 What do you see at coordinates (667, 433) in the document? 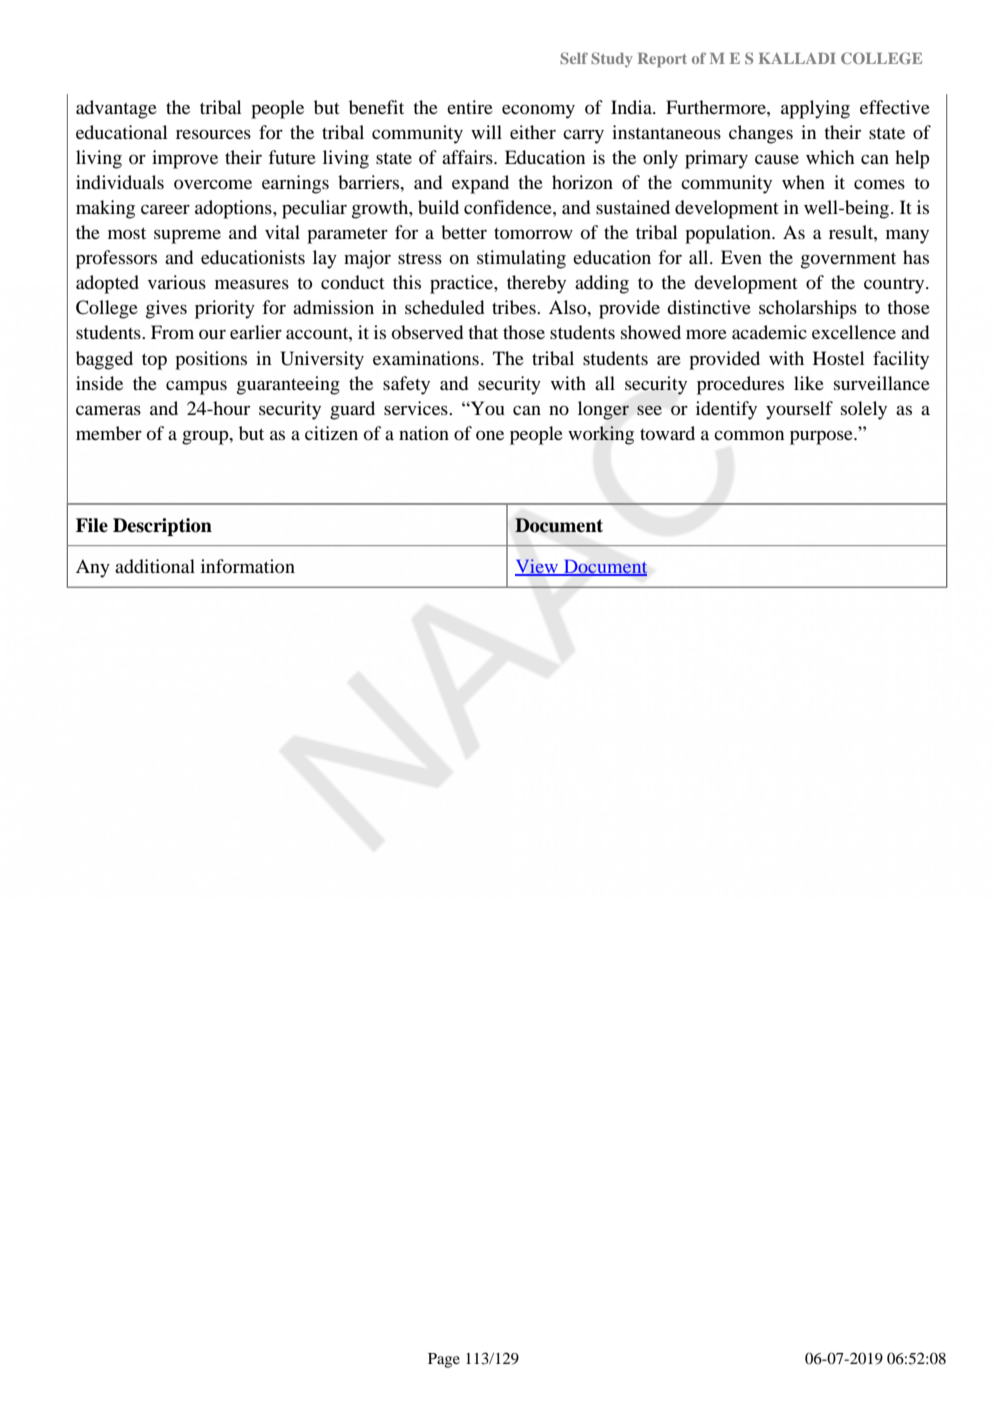
I see `toward` at bounding box center [667, 433].
